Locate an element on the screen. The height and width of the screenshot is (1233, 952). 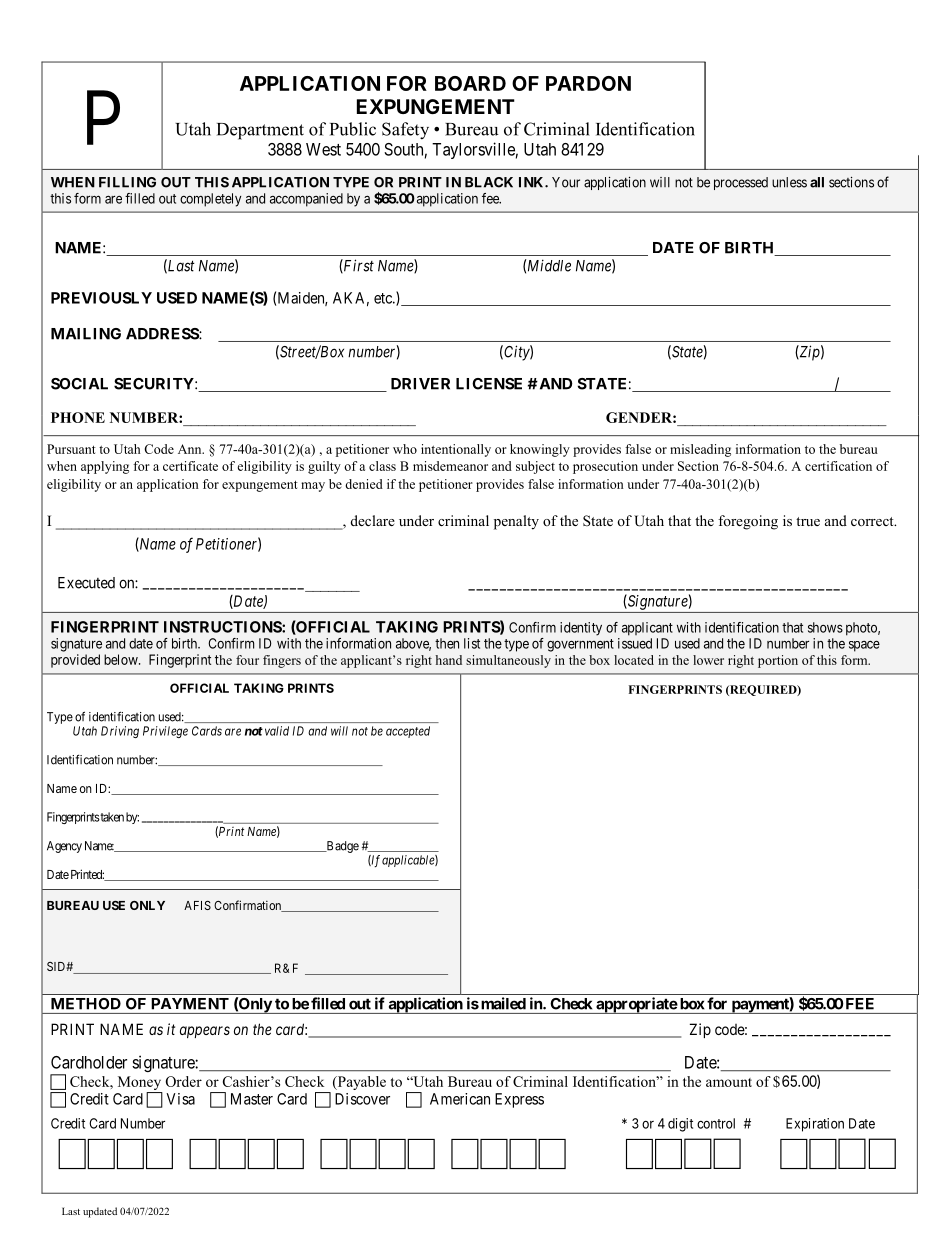
INSTRUCTIONS is located at coordinates (223, 627).
